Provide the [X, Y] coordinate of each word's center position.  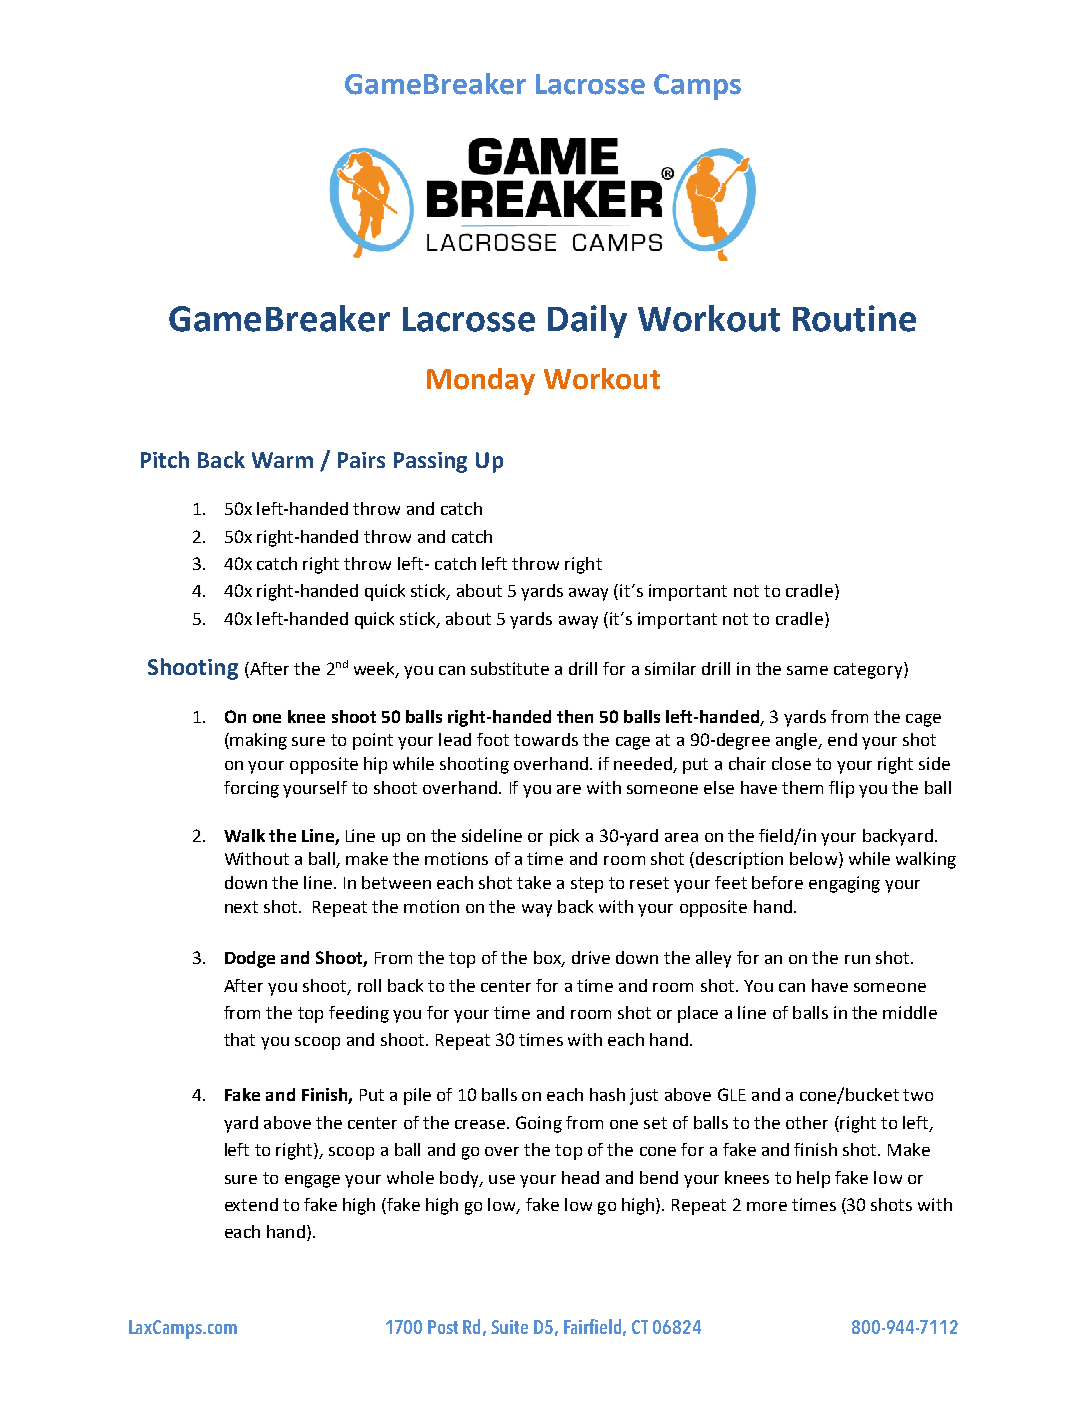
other [807, 1122]
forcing [251, 789]
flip [841, 789]
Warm [282, 460]
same [807, 670]
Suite [509, 1327]
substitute [510, 668]
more [767, 1206]
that [239, 1039]
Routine [854, 318]
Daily [587, 321]
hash [607, 1094]
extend [251, 1204]
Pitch [165, 459]
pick [564, 837]
